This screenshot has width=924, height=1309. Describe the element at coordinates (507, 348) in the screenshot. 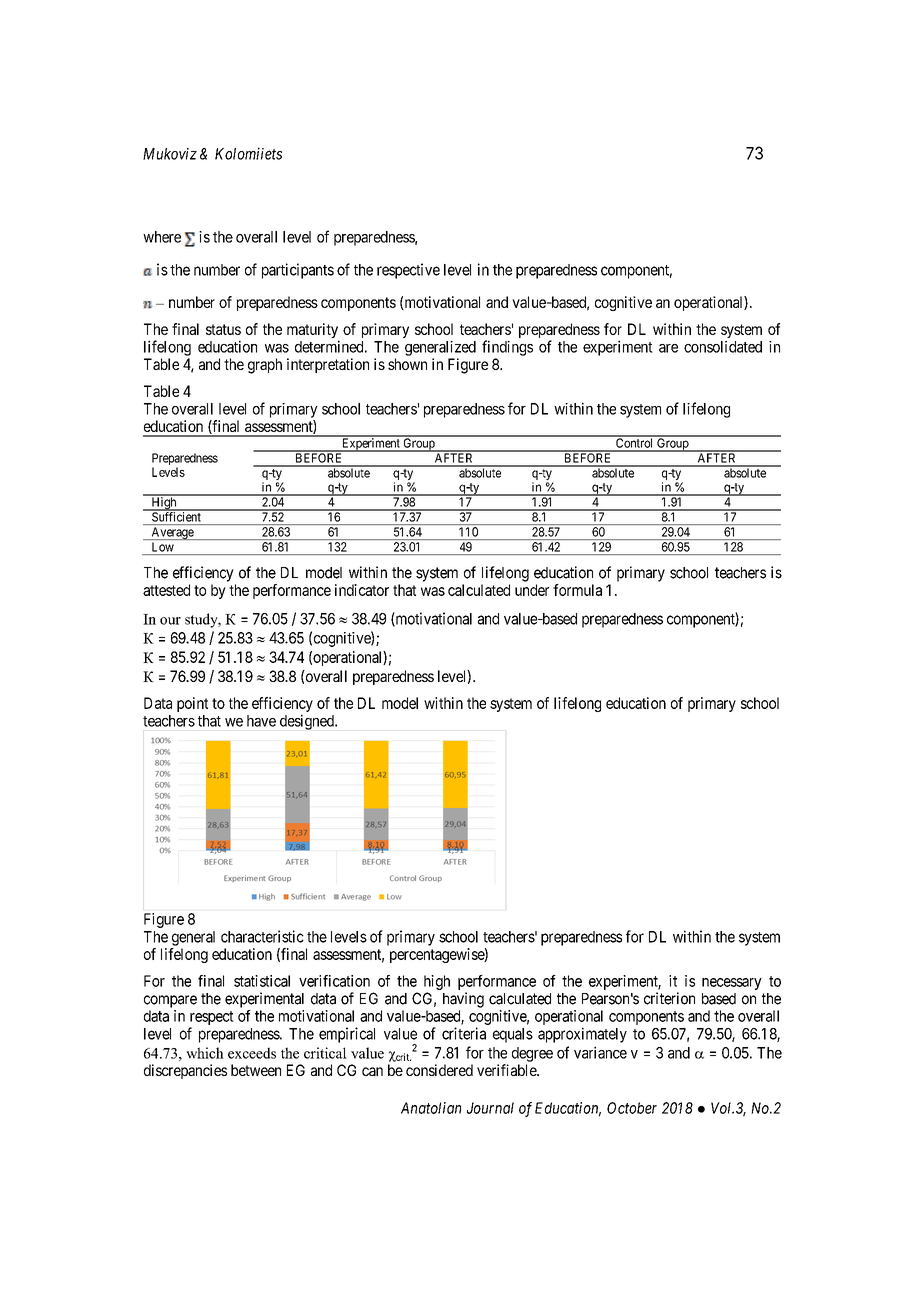

I see `findings` at that location.
